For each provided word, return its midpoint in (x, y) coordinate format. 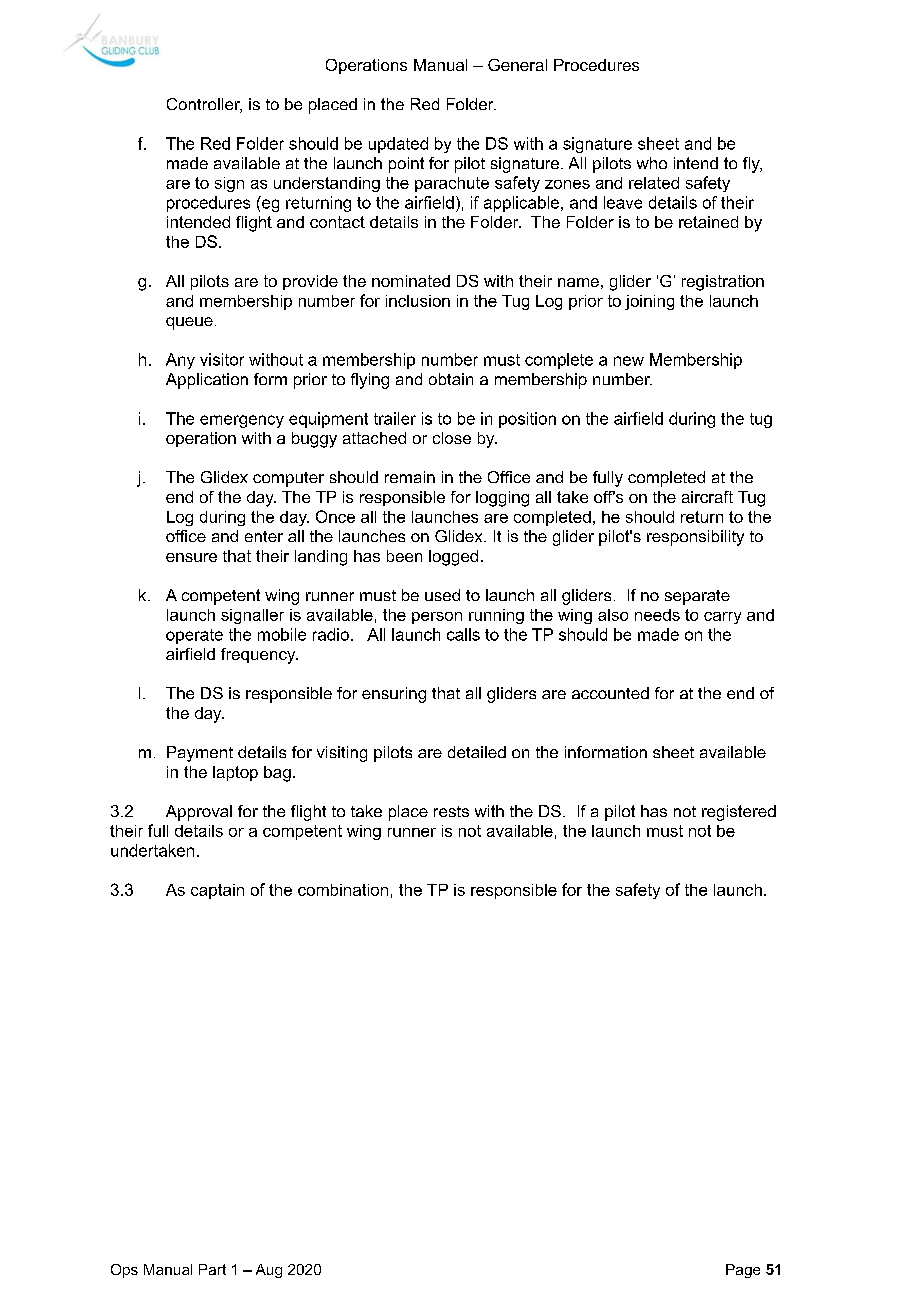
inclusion (418, 301)
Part (212, 1269)
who (652, 163)
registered (739, 813)
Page (743, 1271)
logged (453, 558)
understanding (327, 184)
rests (451, 811)
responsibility (695, 538)
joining (649, 302)
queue (189, 323)
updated (398, 145)
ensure (191, 557)
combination (343, 890)
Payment (200, 754)
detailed (477, 752)
